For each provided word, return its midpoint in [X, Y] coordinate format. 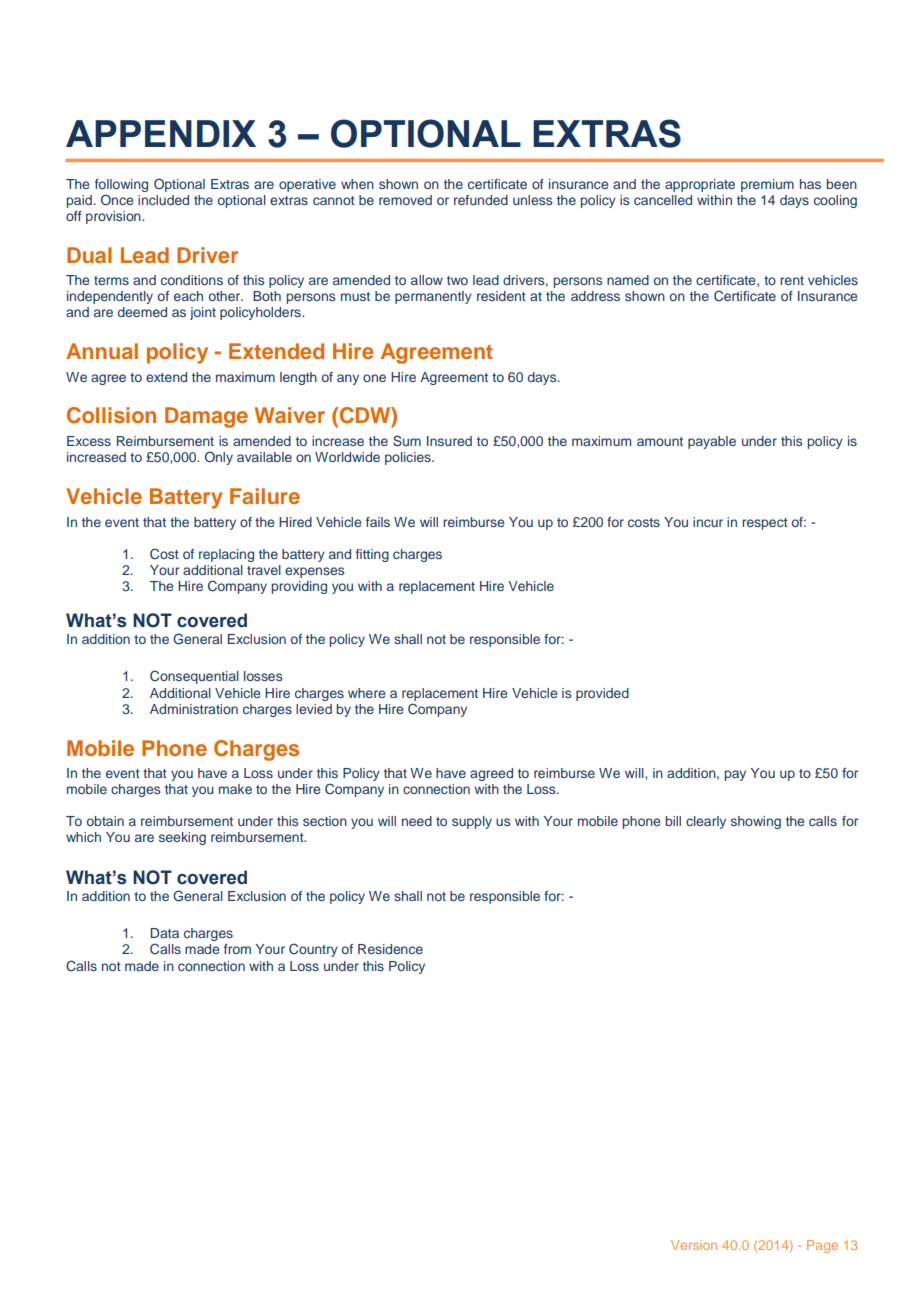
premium [767, 185]
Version [694, 1245]
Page [822, 1246]
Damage [206, 417]
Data [164, 933]
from [237, 949]
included [163, 200]
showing [756, 822]
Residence [390, 949]
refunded [481, 200]
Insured [449, 441]
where [366, 693]
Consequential [194, 677]
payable [712, 442]
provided [602, 694]
